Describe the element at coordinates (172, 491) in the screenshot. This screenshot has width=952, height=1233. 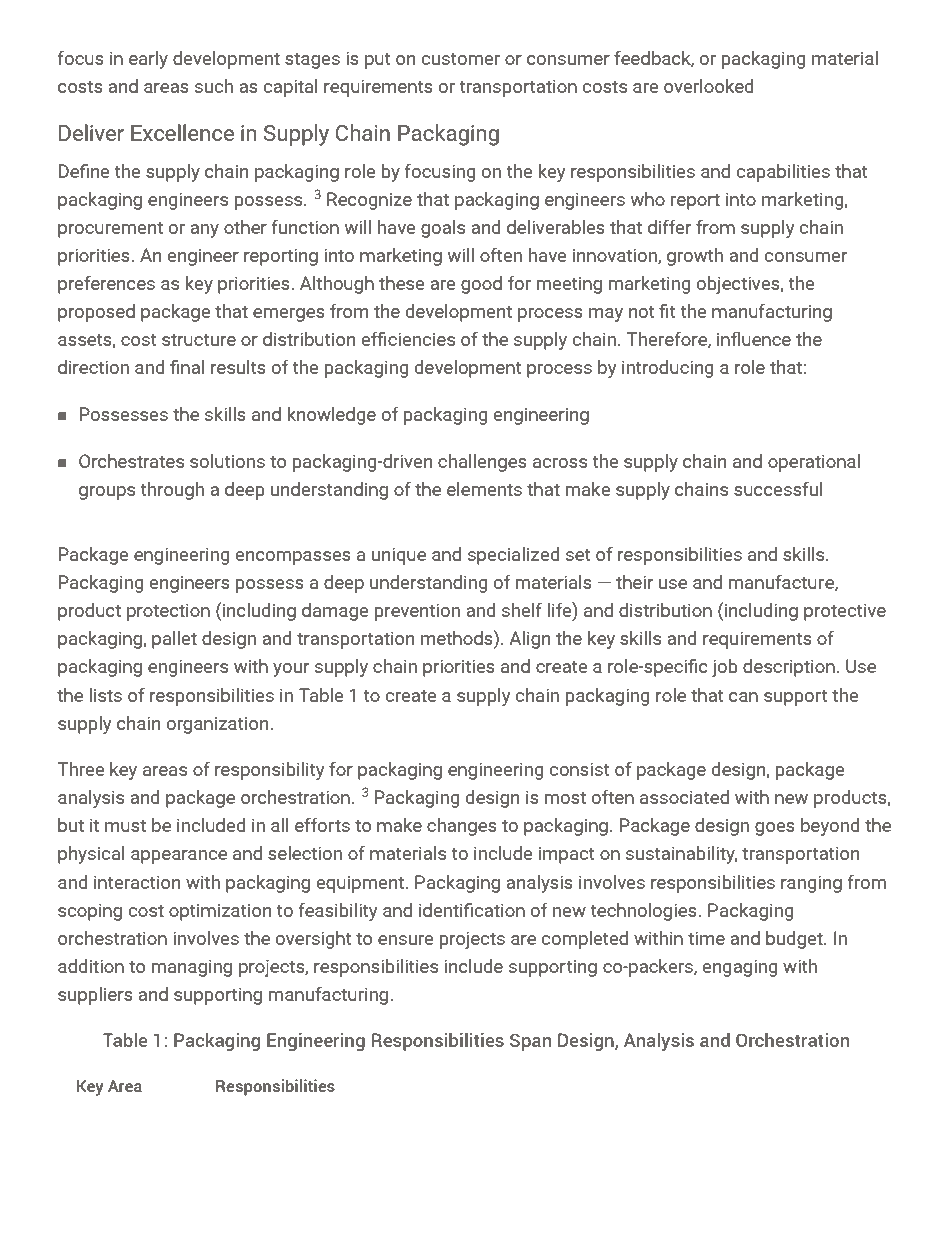
I see `through` at that location.
